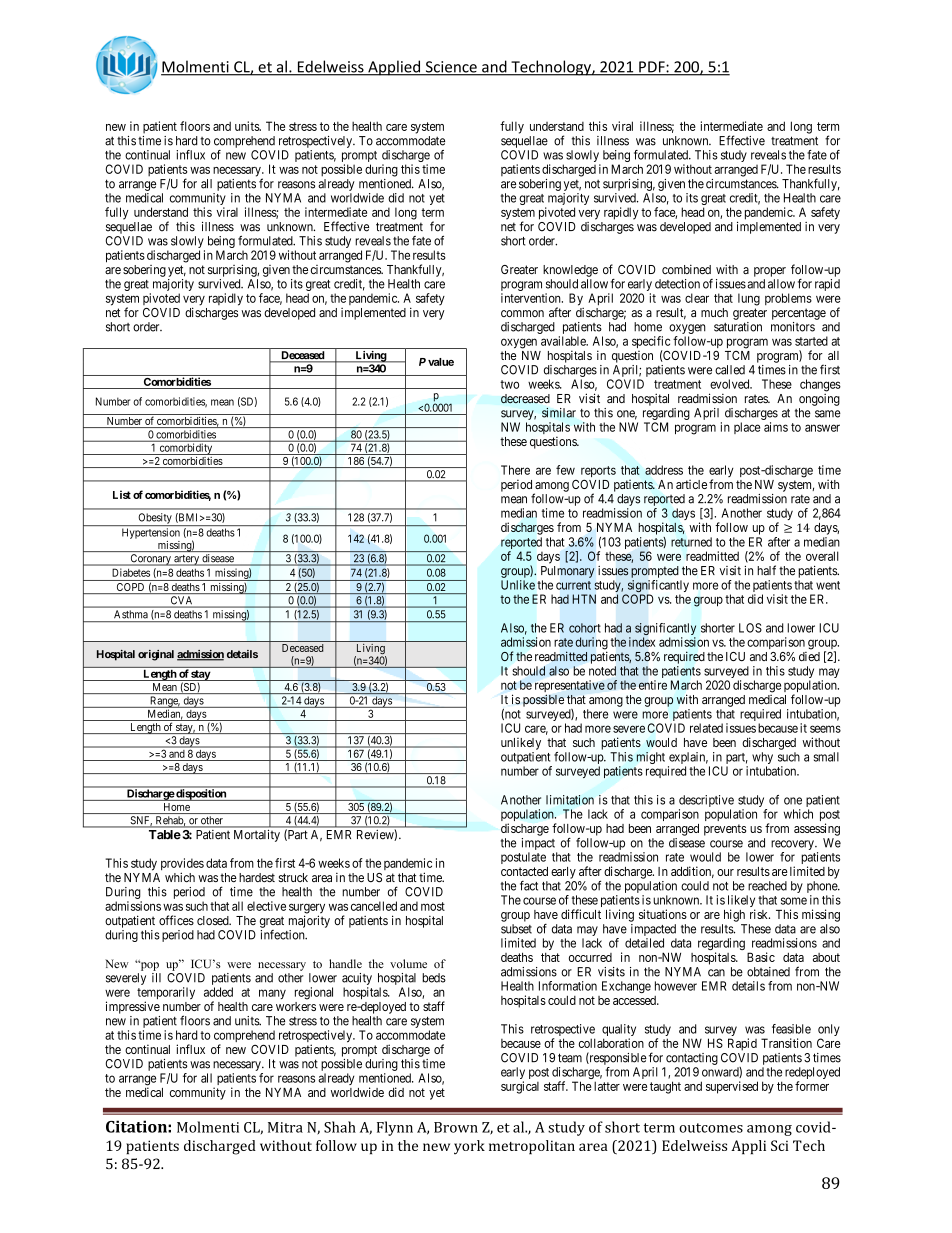 Image resolution: width=952 pixels, height=1233 pixels. Describe the element at coordinates (456, 1127) in the screenshot. I see `Brown` at that location.
